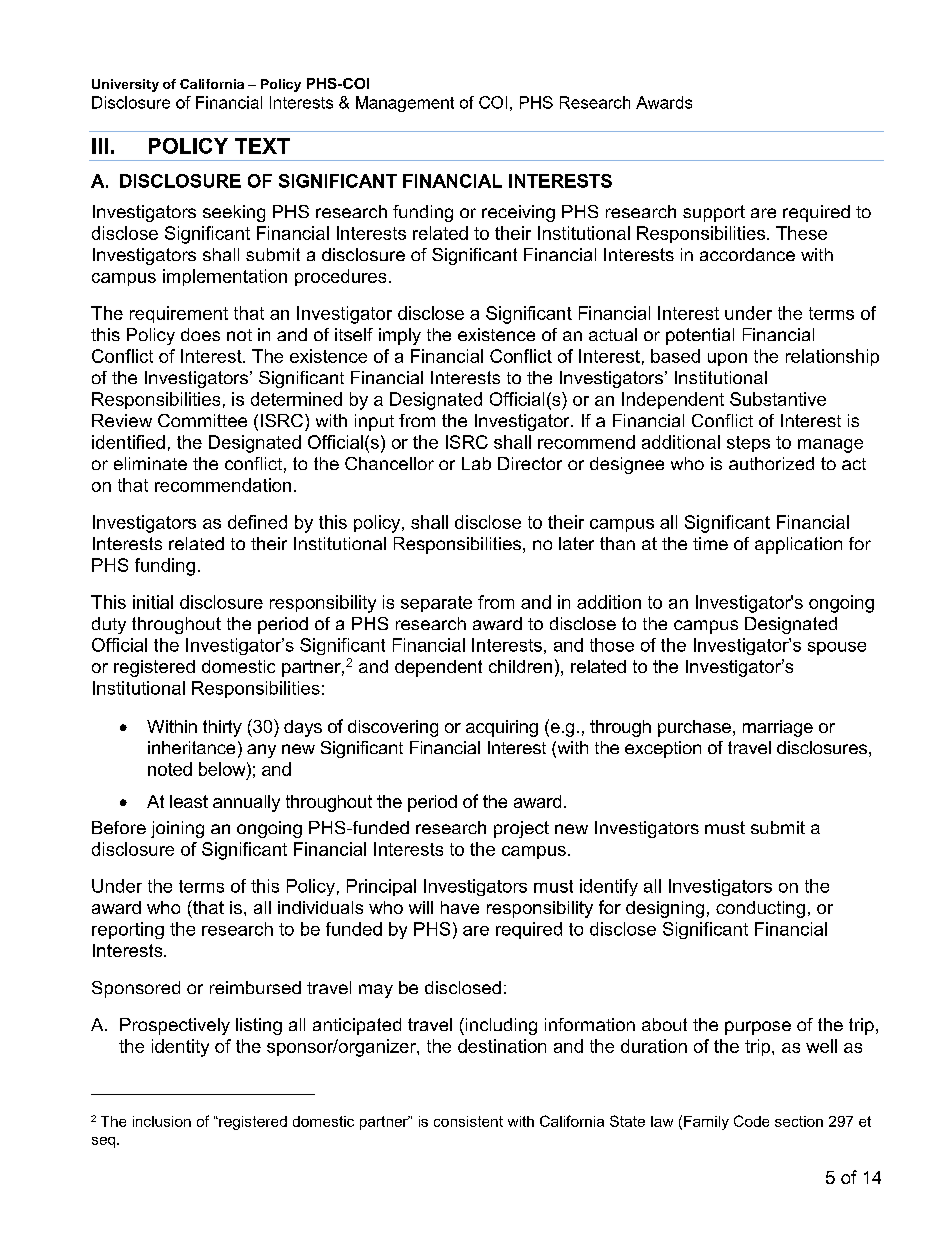 This screenshot has width=952, height=1233. What do you see at coordinates (153, 602) in the screenshot?
I see `initial` at bounding box center [153, 602].
